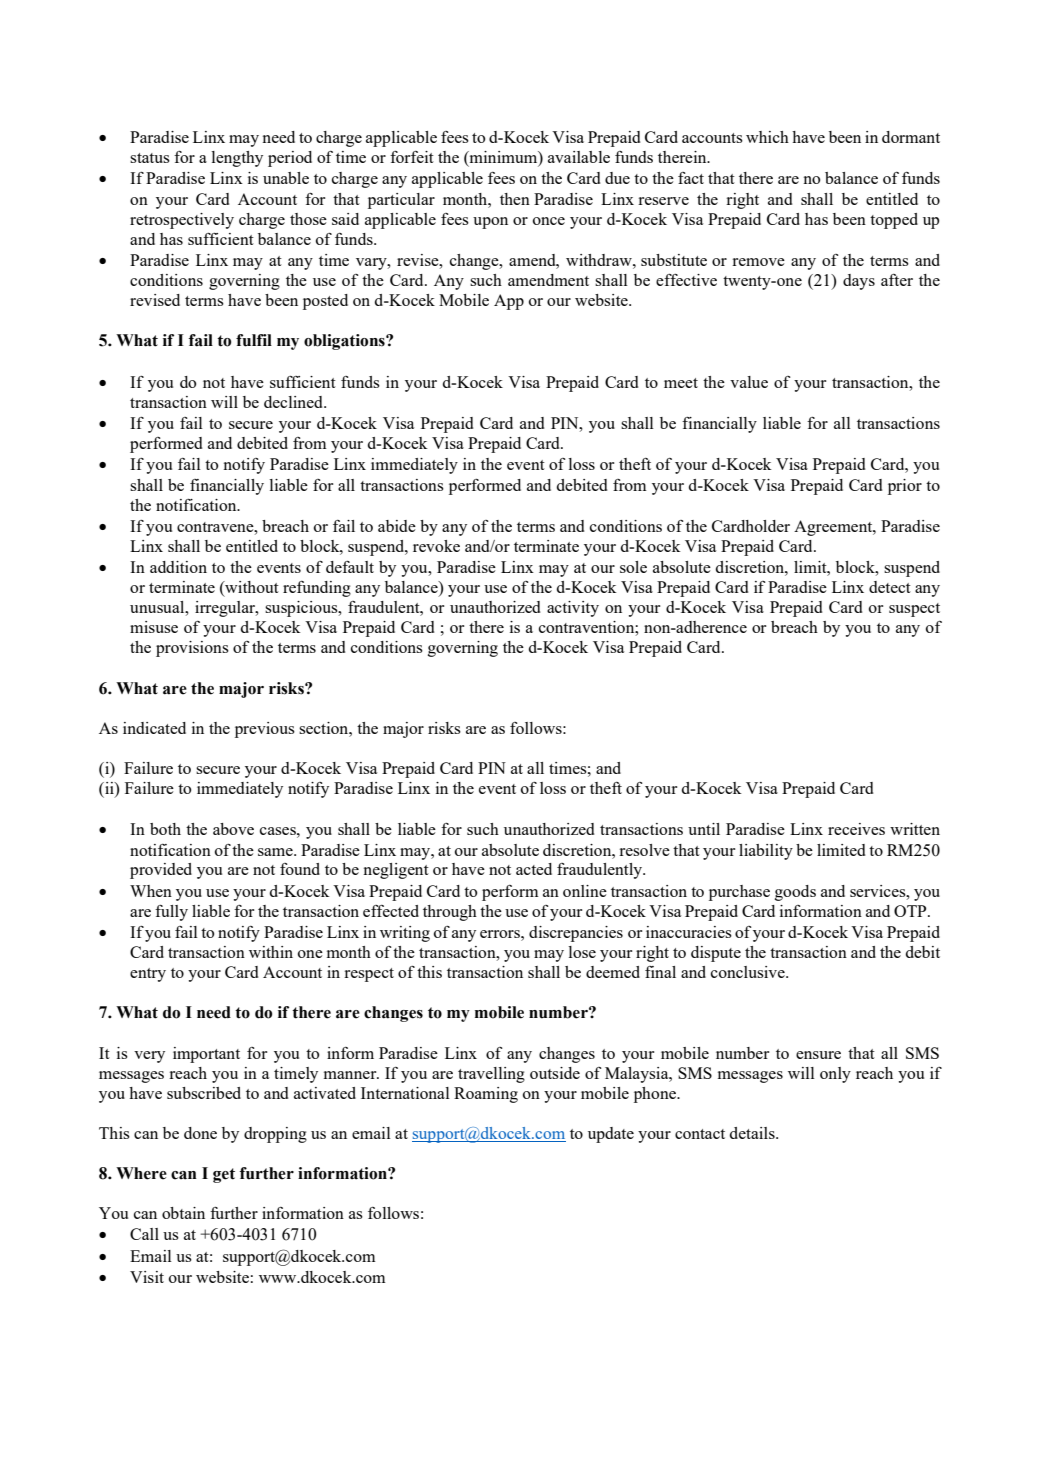 This screenshot has height=1469, width=1039. I want to click on obtain, so click(183, 1213).
